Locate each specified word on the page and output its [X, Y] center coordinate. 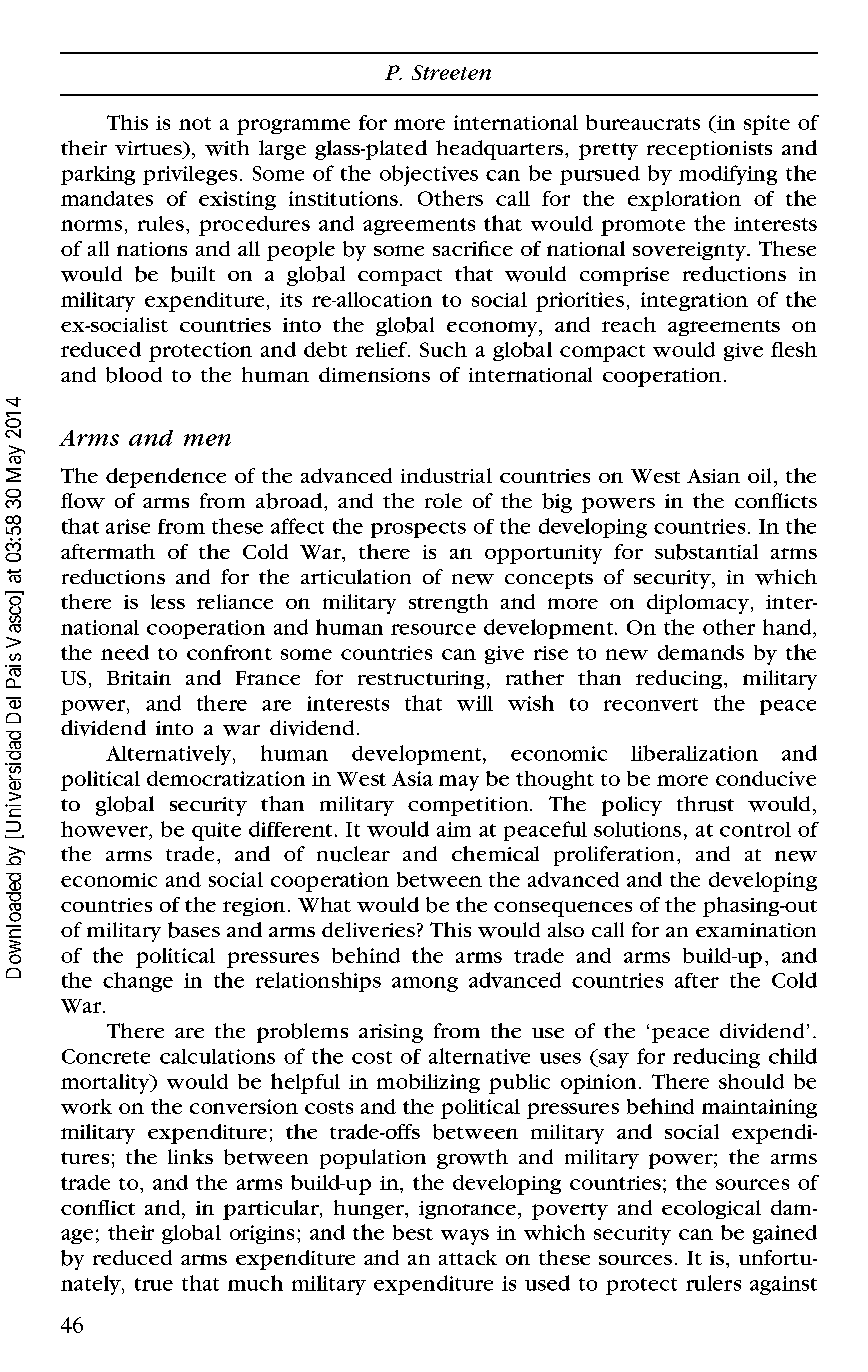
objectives [429, 175]
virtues [149, 148]
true [154, 1284]
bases [194, 930]
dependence [166, 478]
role [443, 500]
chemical [495, 853]
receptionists [709, 150]
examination [756, 930]
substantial [706, 552]
